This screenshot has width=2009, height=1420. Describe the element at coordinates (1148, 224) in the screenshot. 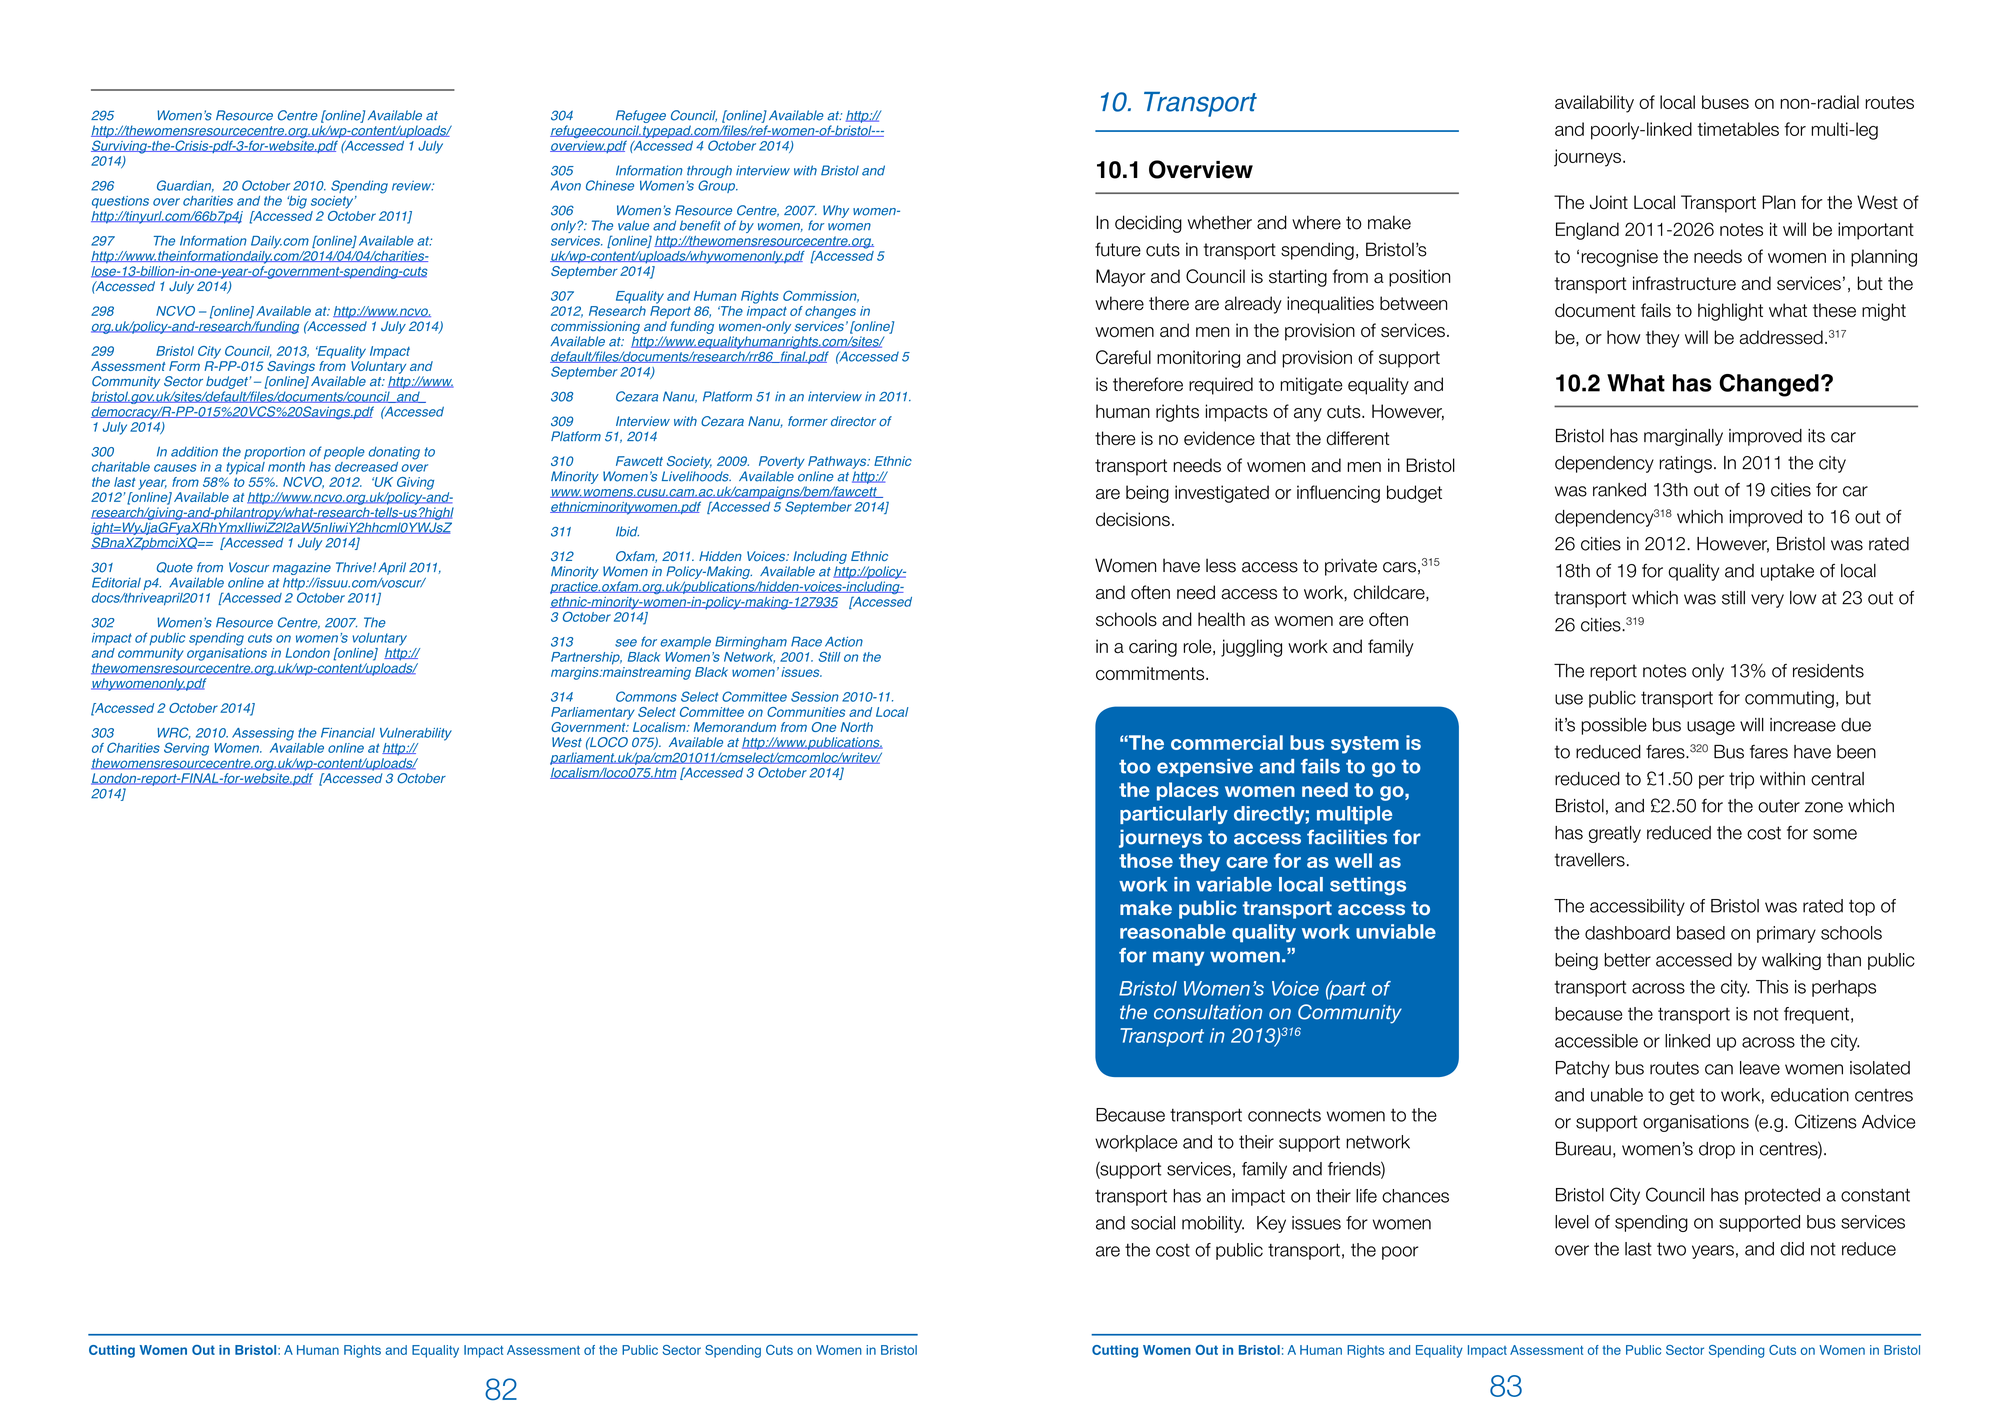

I see `deciding` at that location.
